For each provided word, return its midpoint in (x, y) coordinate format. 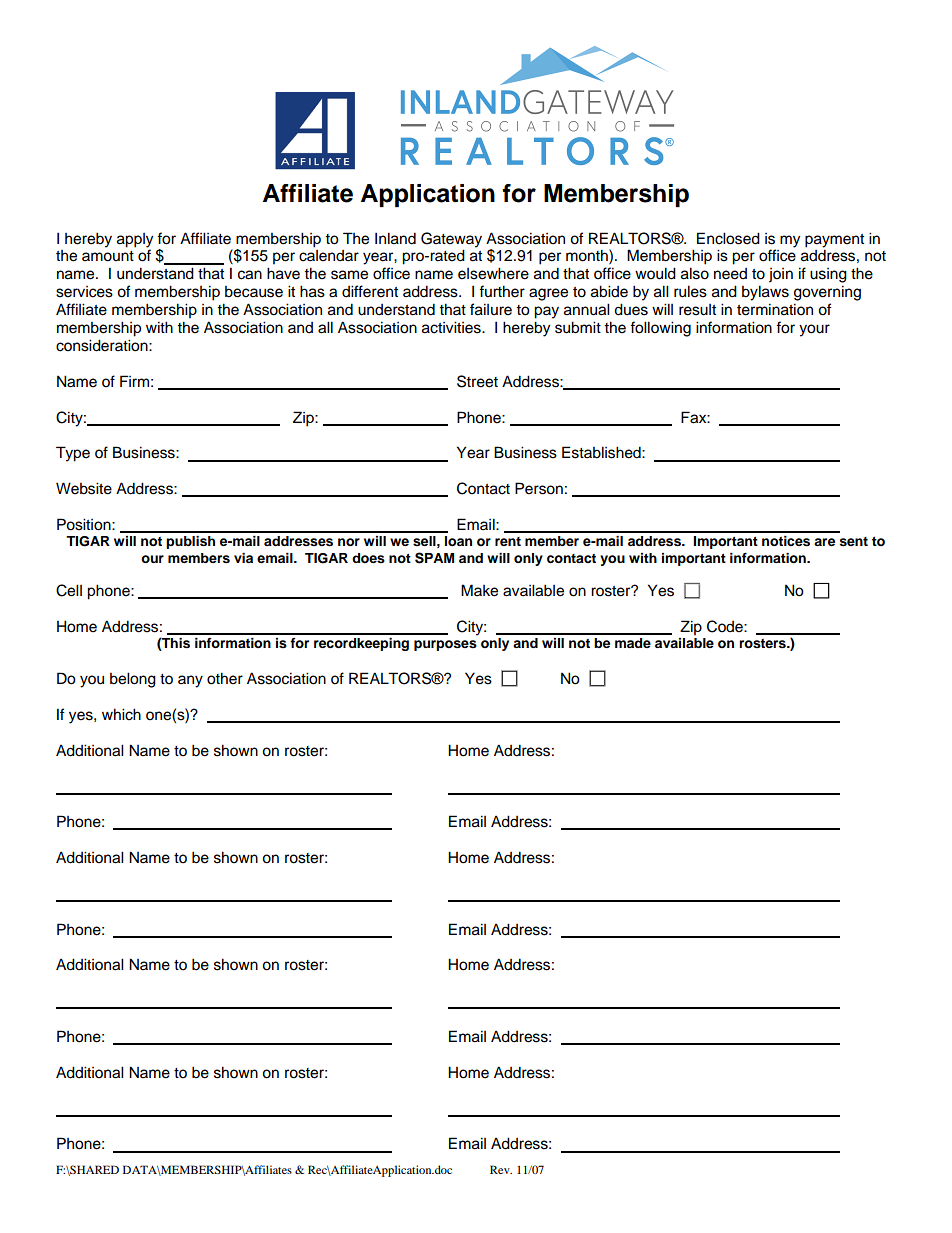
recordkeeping (361, 644)
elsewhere (493, 273)
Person (539, 488)
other (225, 678)
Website (84, 488)
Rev (501, 1169)
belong (133, 680)
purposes (445, 645)
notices (786, 541)
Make (479, 590)
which (121, 714)
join (781, 275)
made (633, 643)
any (190, 681)
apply (135, 240)
